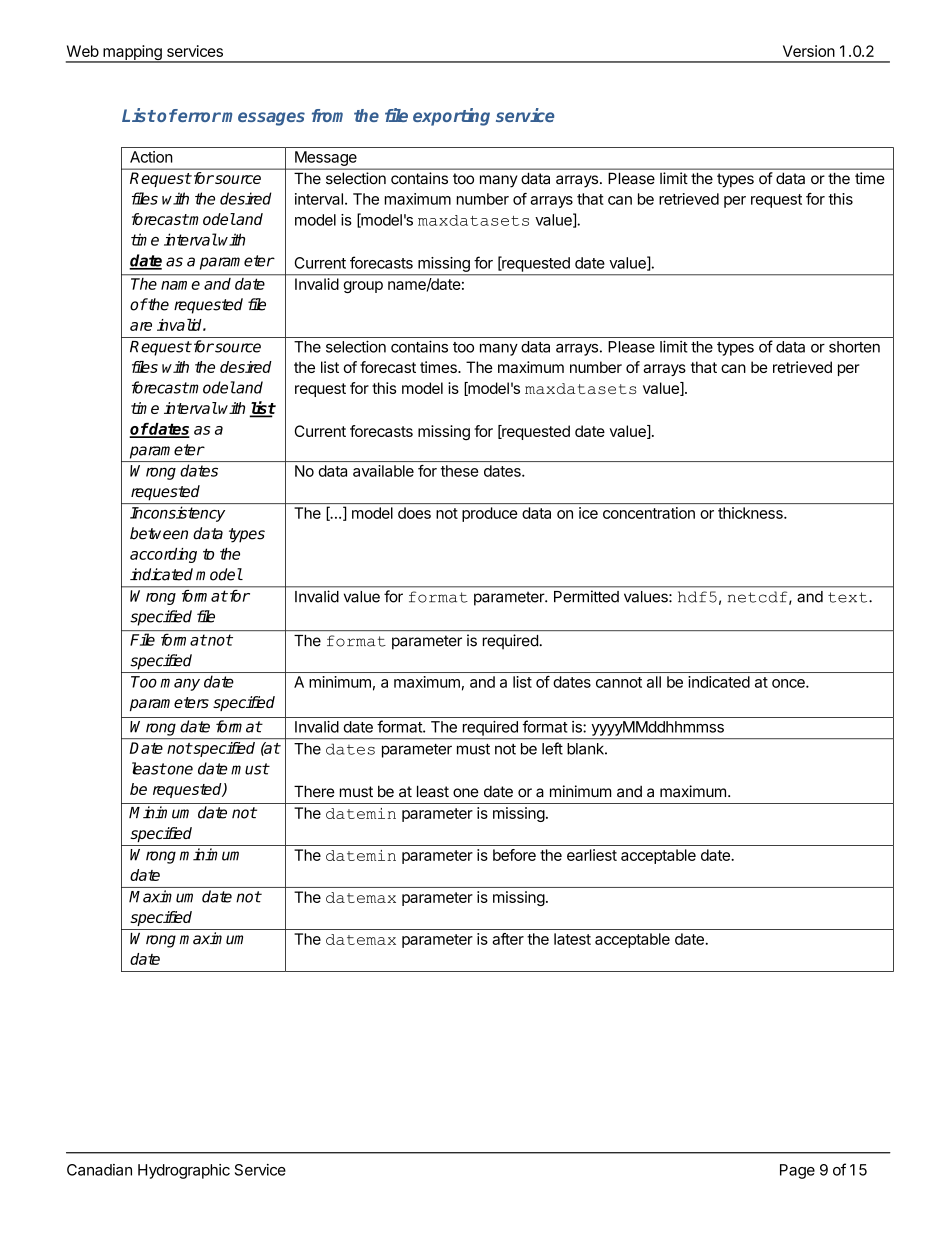 Image resolution: width=952 pixels, height=1233 pixels. Describe the element at coordinates (314, 791) in the screenshot. I see `There` at that location.
